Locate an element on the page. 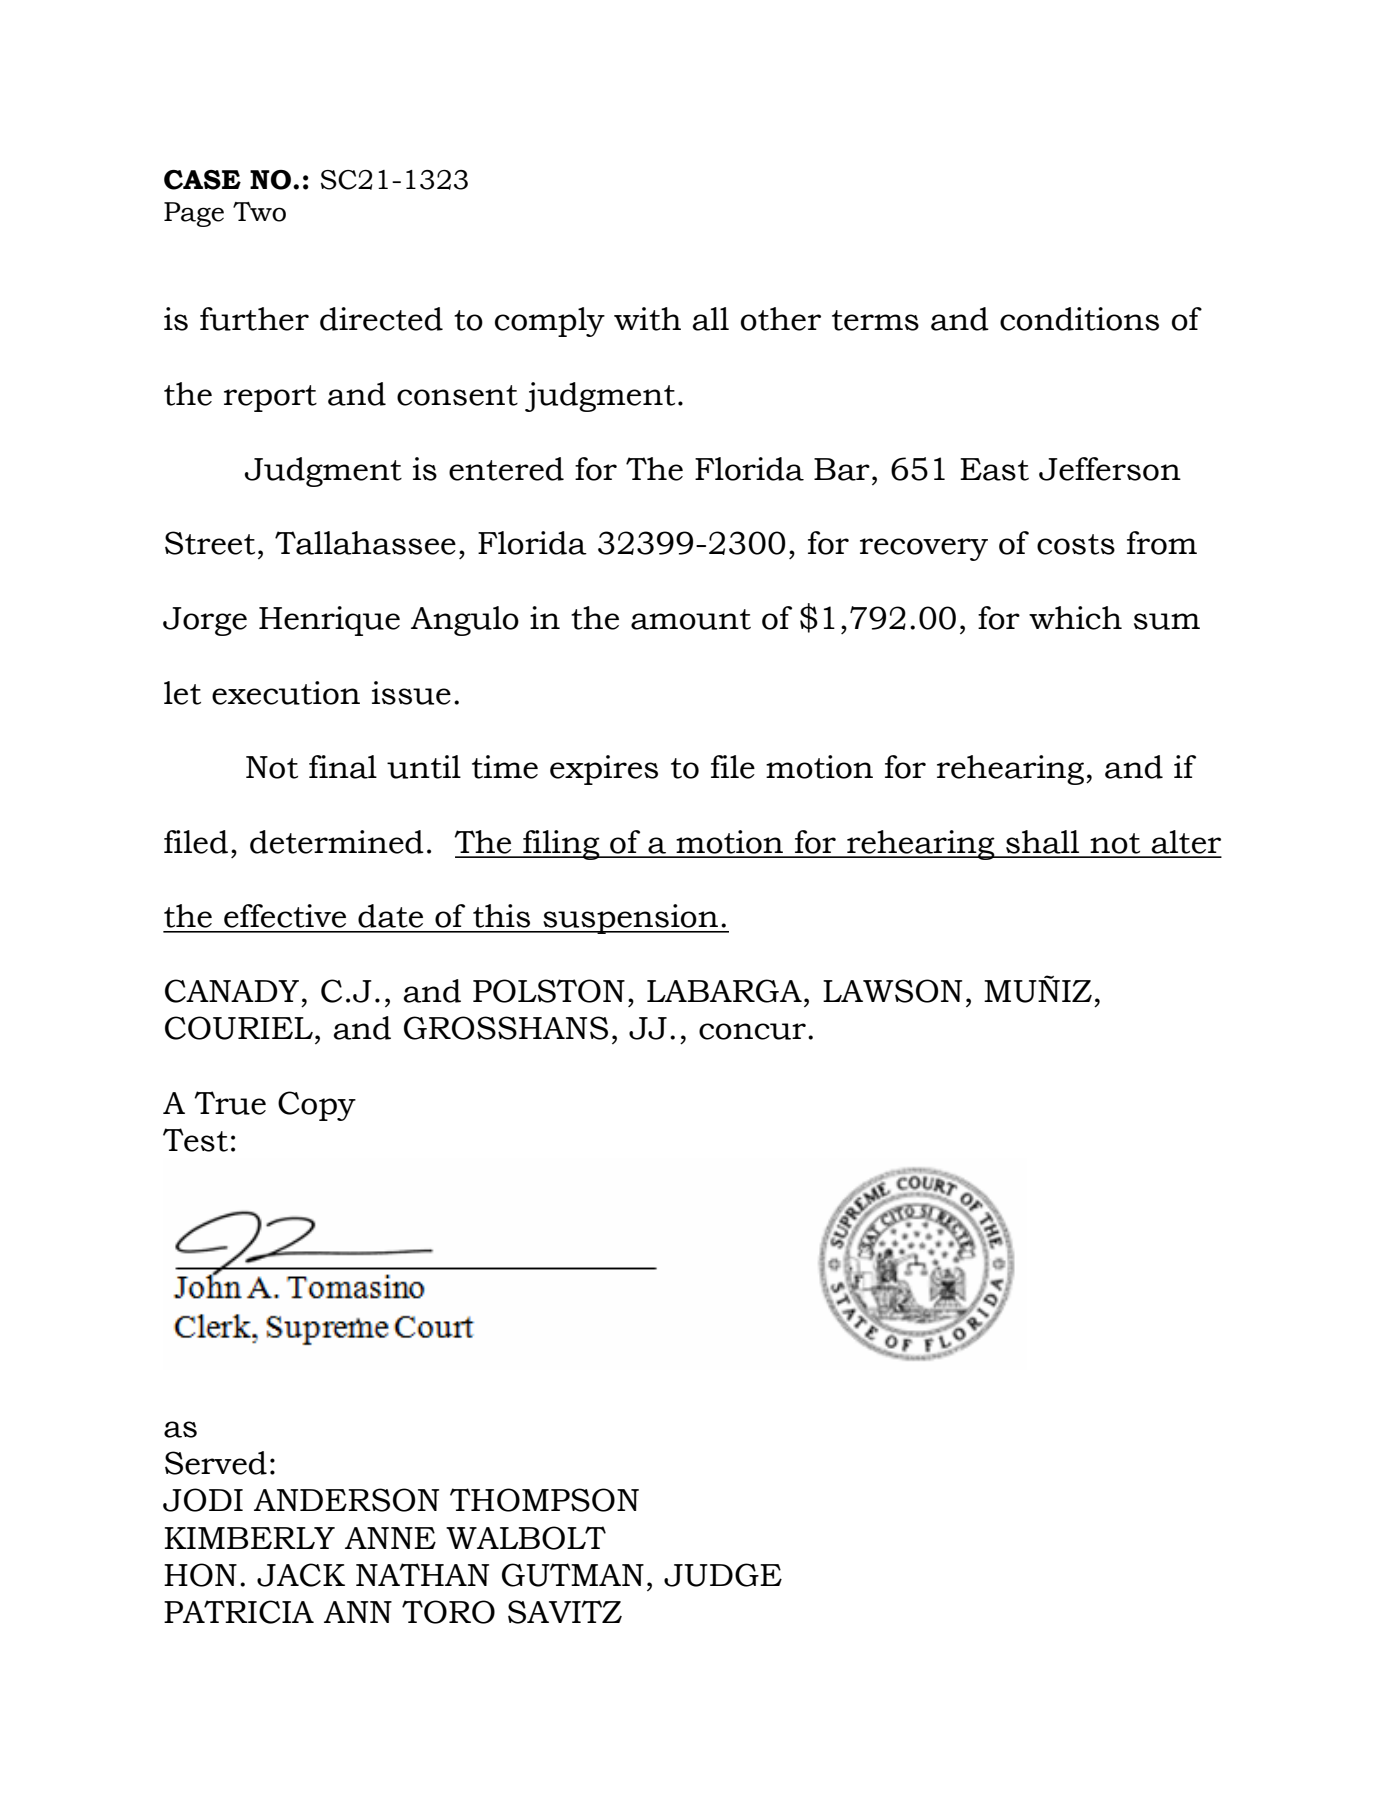 The image size is (1389, 1798). with is located at coordinates (647, 319).
